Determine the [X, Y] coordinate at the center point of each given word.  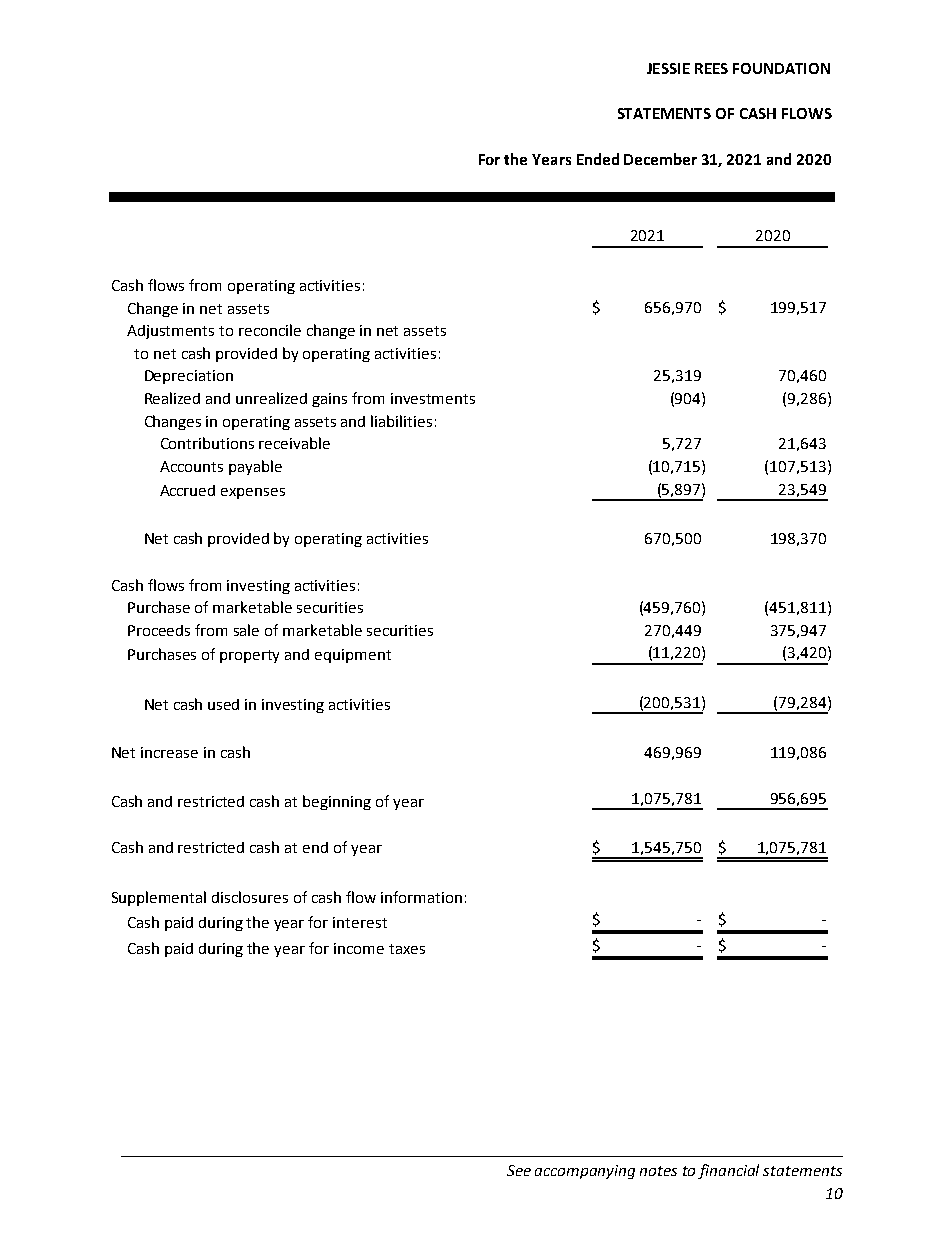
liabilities [401, 421]
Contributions [207, 443]
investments [433, 398]
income [359, 948]
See [519, 1170]
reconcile [270, 330]
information [421, 897]
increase [169, 752]
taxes [407, 949]
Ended [598, 159]
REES [711, 68]
